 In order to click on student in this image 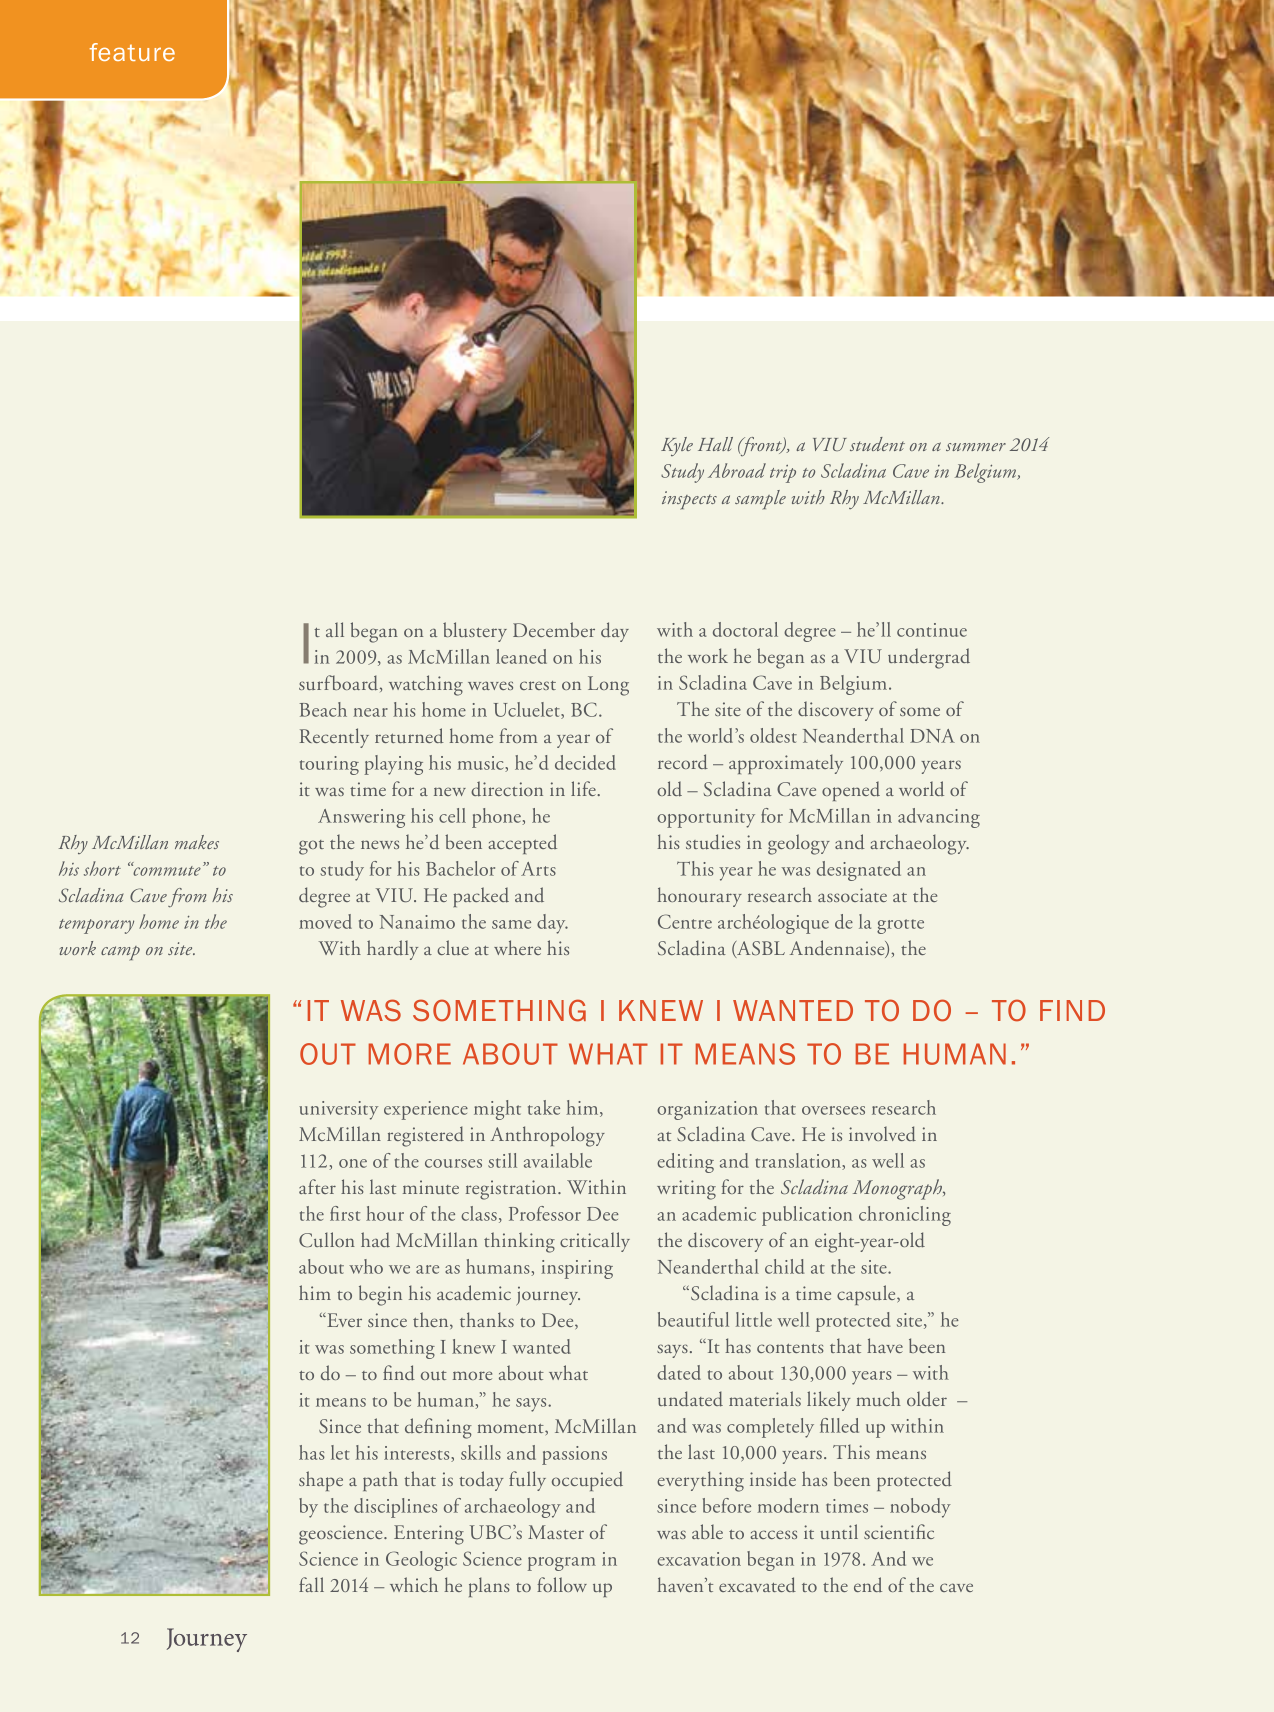, I will do `click(877, 444)`.
